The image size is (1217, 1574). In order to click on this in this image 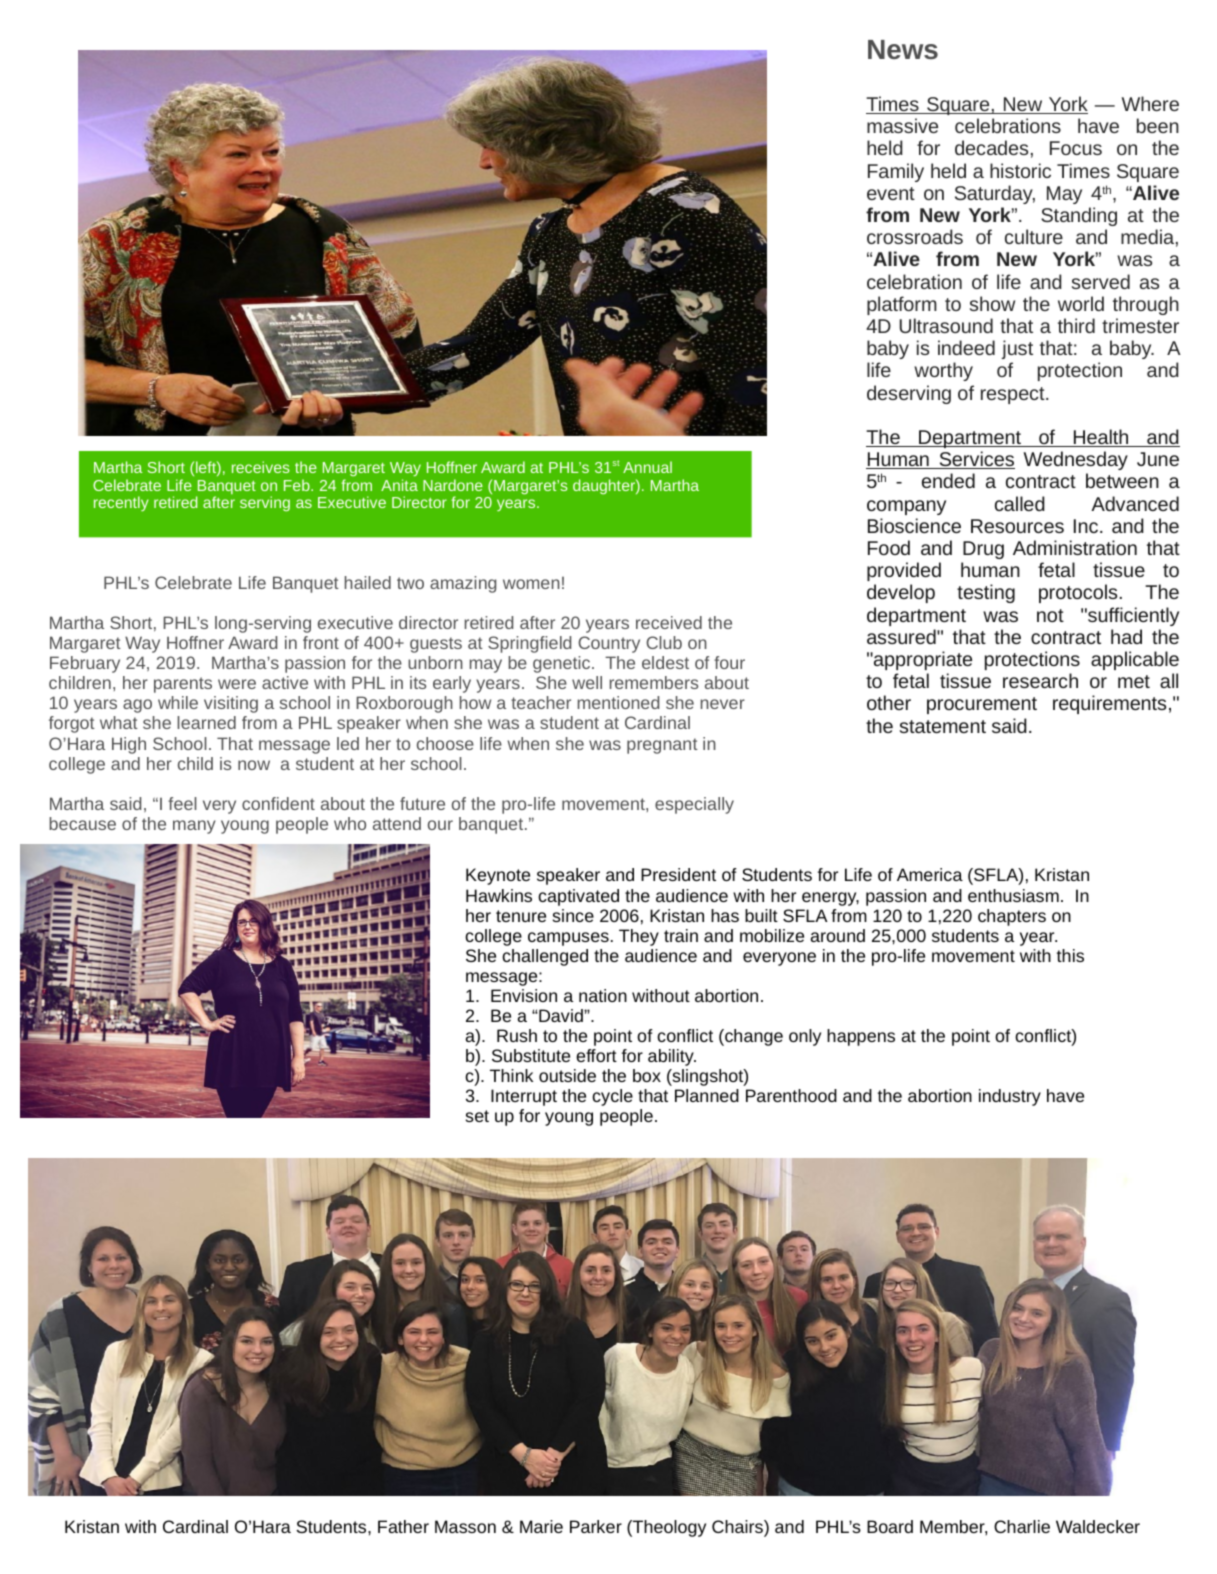, I will do `click(1070, 955)`.
